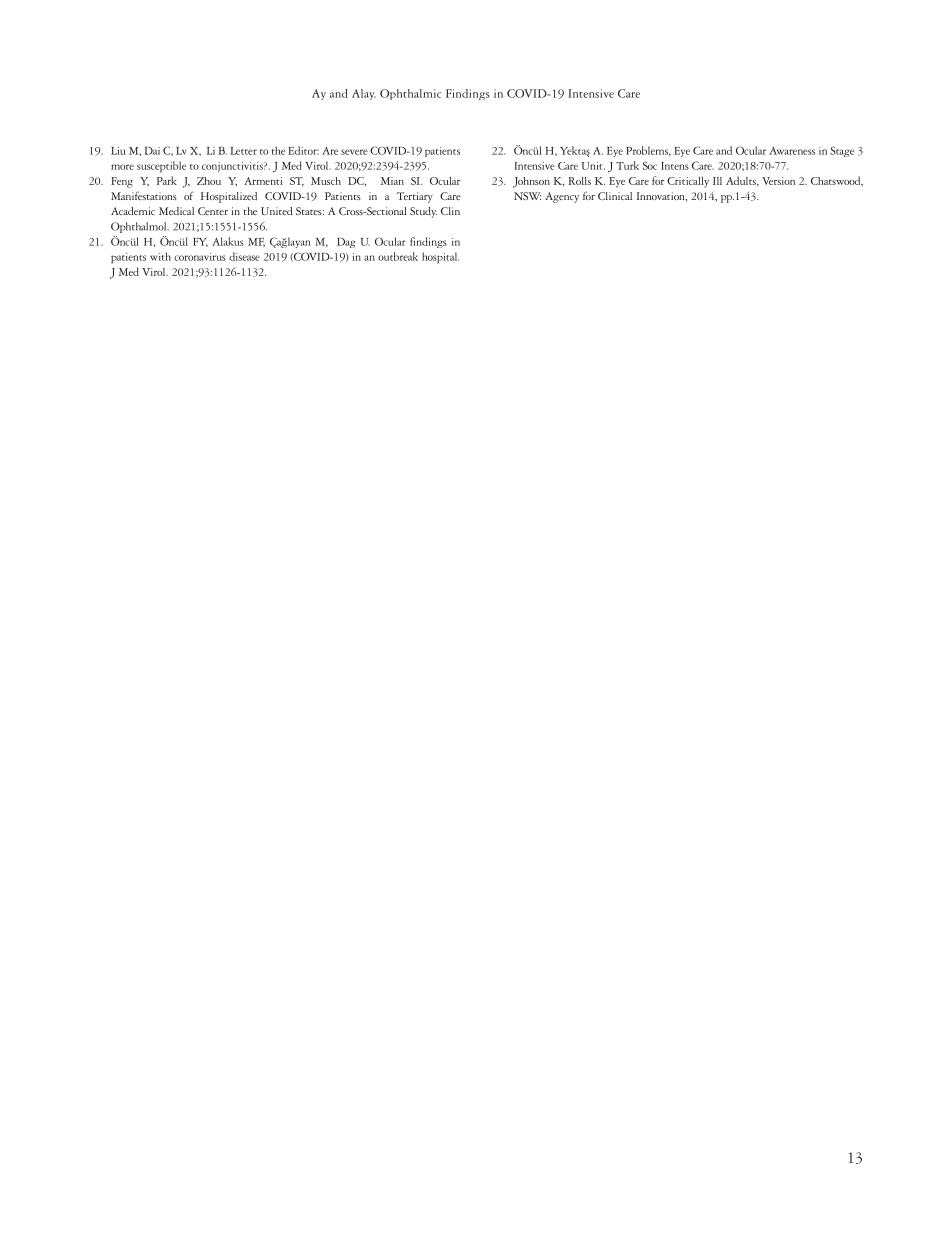  I want to click on Letter, so click(243, 151).
